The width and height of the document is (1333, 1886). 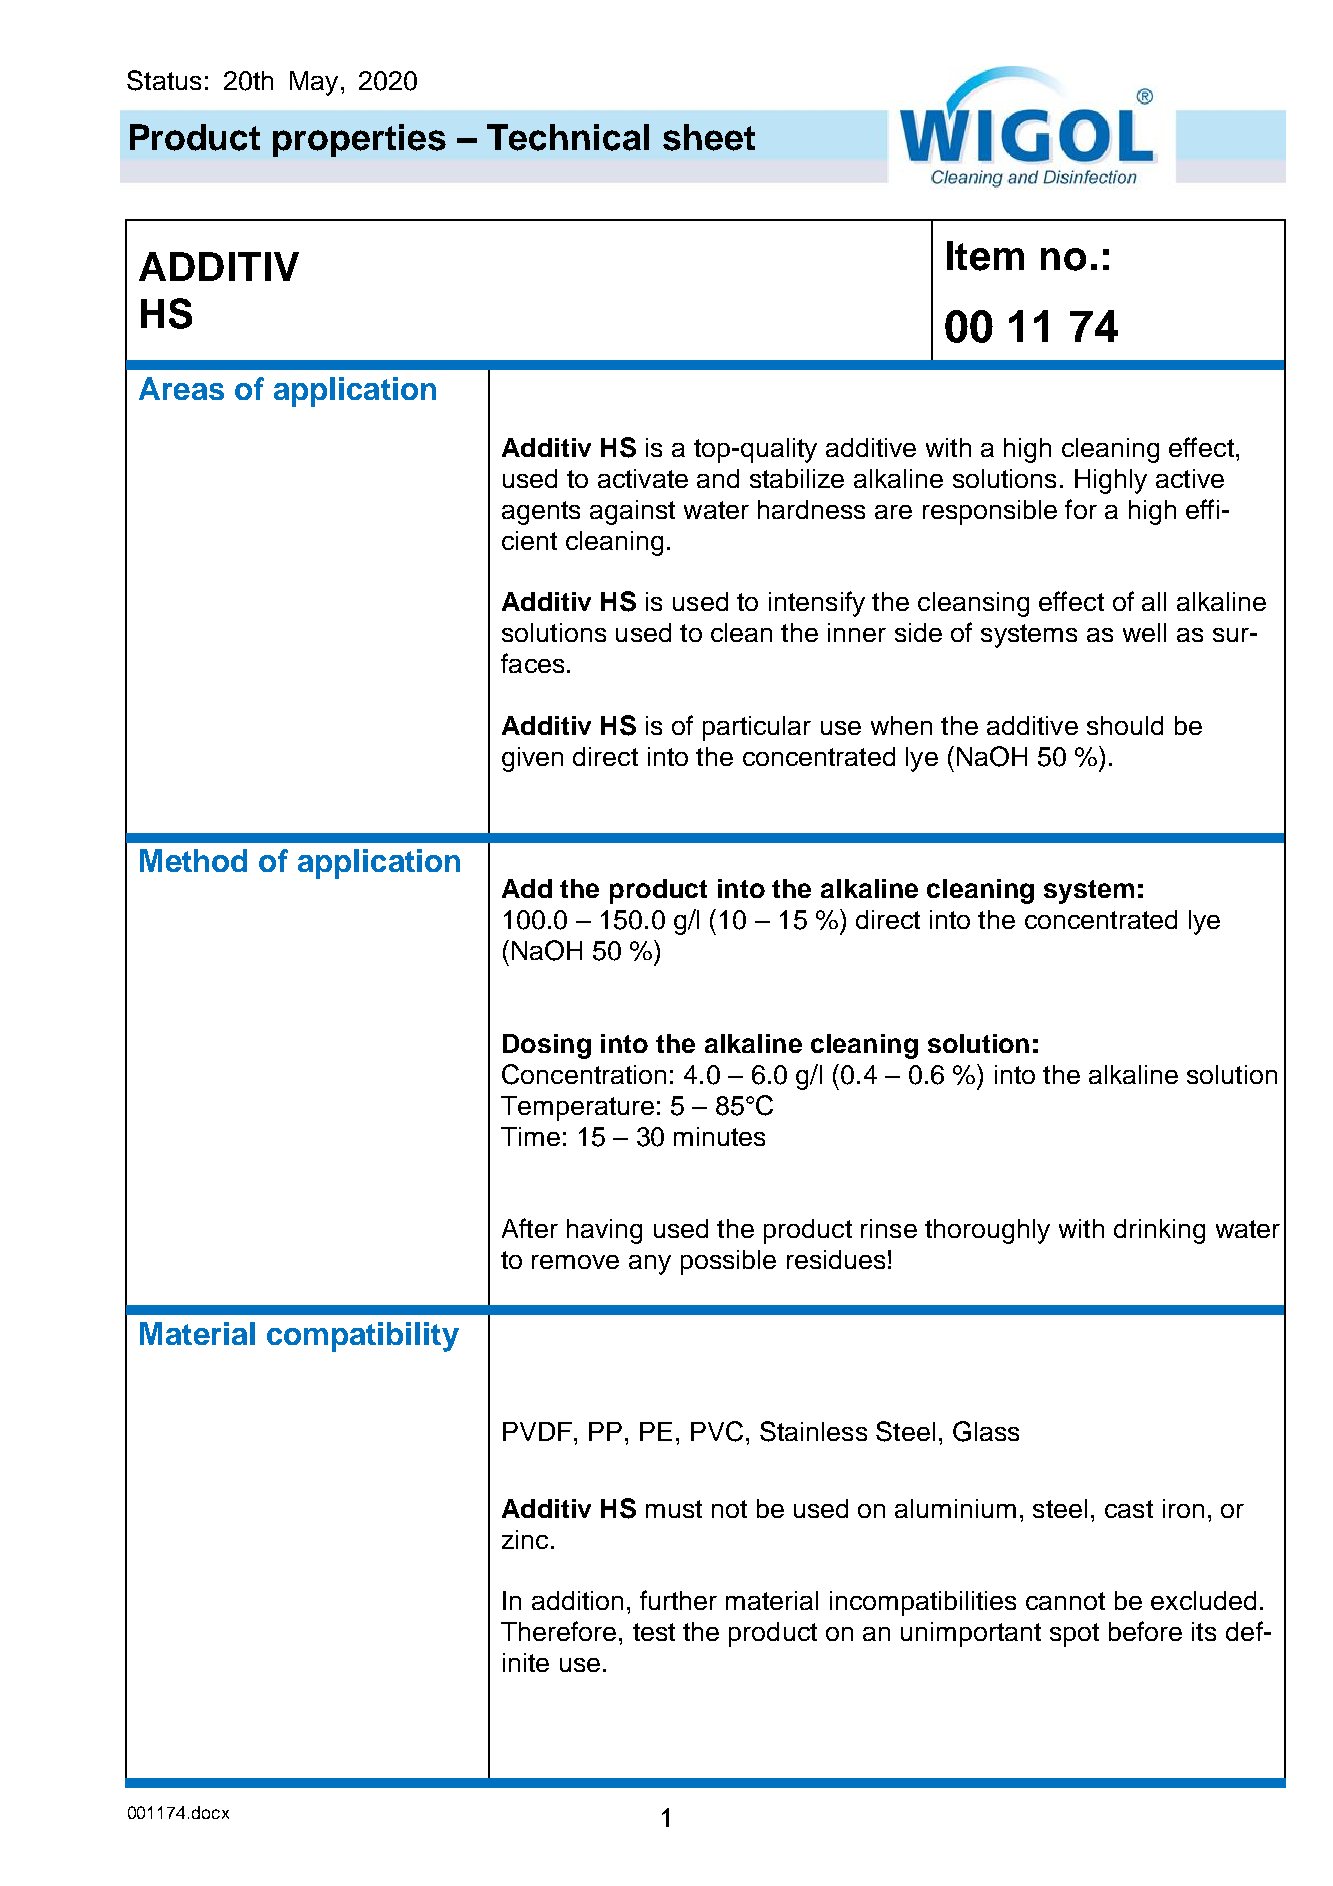 I want to click on particular, so click(x=757, y=728).
